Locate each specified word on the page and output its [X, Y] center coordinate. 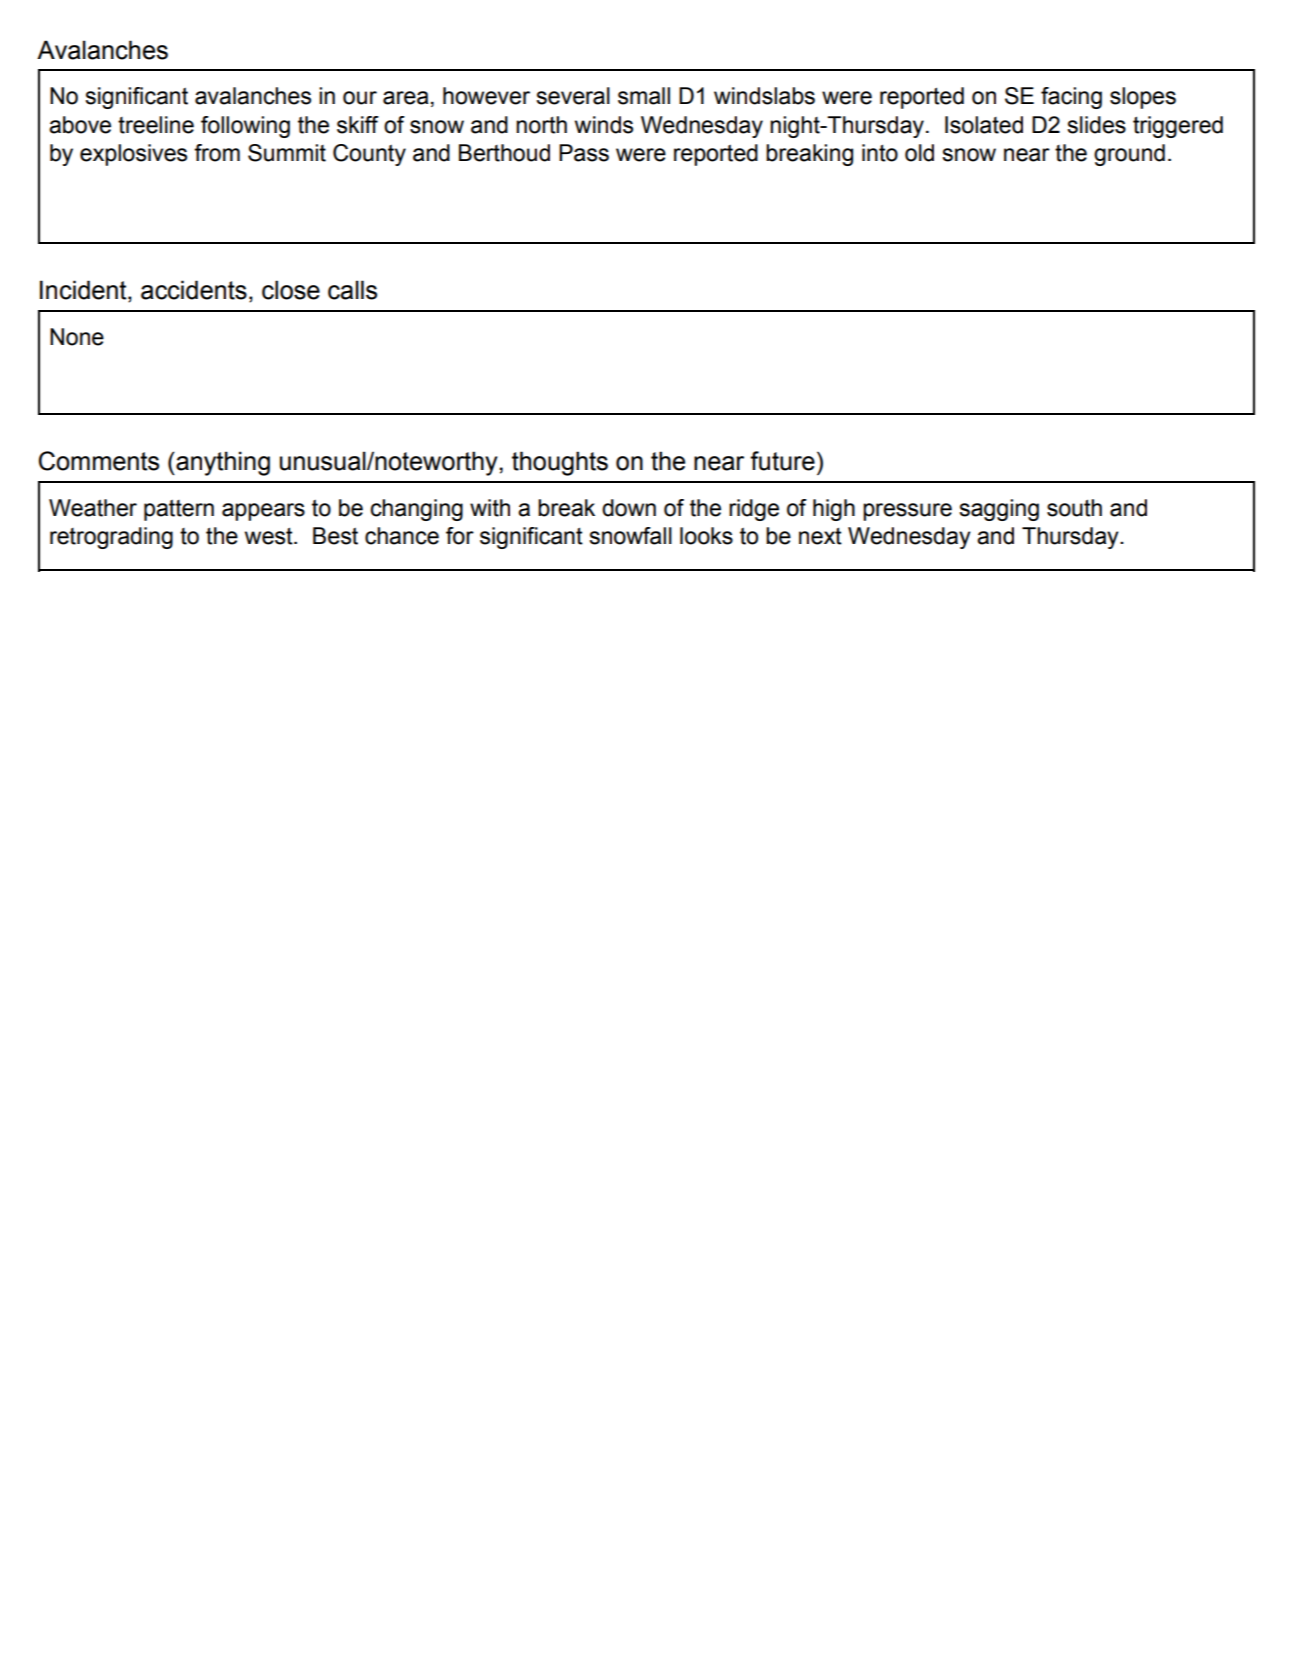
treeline [156, 125]
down [629, 508]
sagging [999, 510]
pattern [179, 510]
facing [1071, 98]
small [644, 96]
